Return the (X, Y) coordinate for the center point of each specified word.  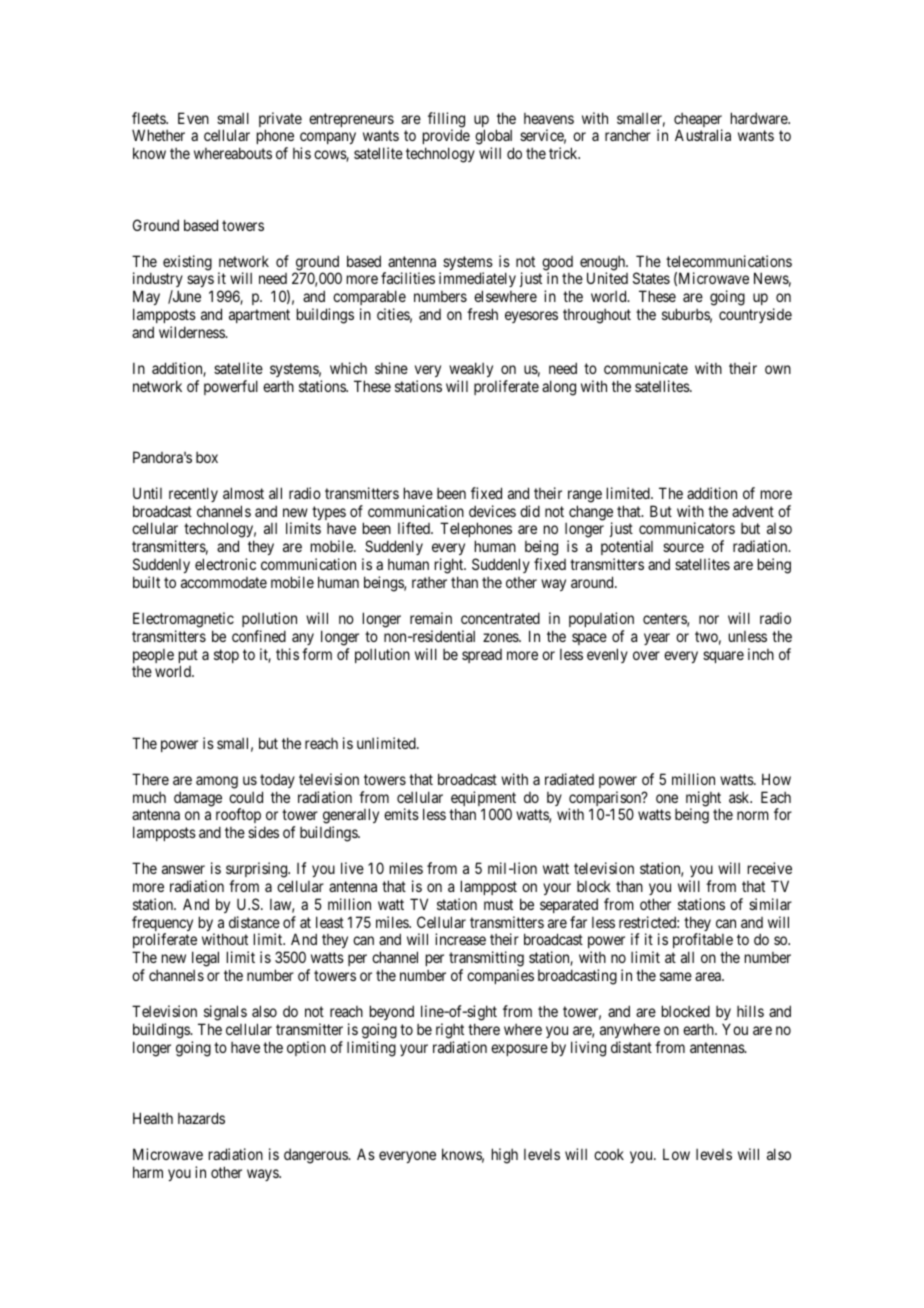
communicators (687, 528)
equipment (483, 800)
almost (243, 493)
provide (446, 138)
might (703, 800)
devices (492, 511)
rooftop (238, 817)
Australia (703, 135)
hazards (201, 1118)
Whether (158, 135)
